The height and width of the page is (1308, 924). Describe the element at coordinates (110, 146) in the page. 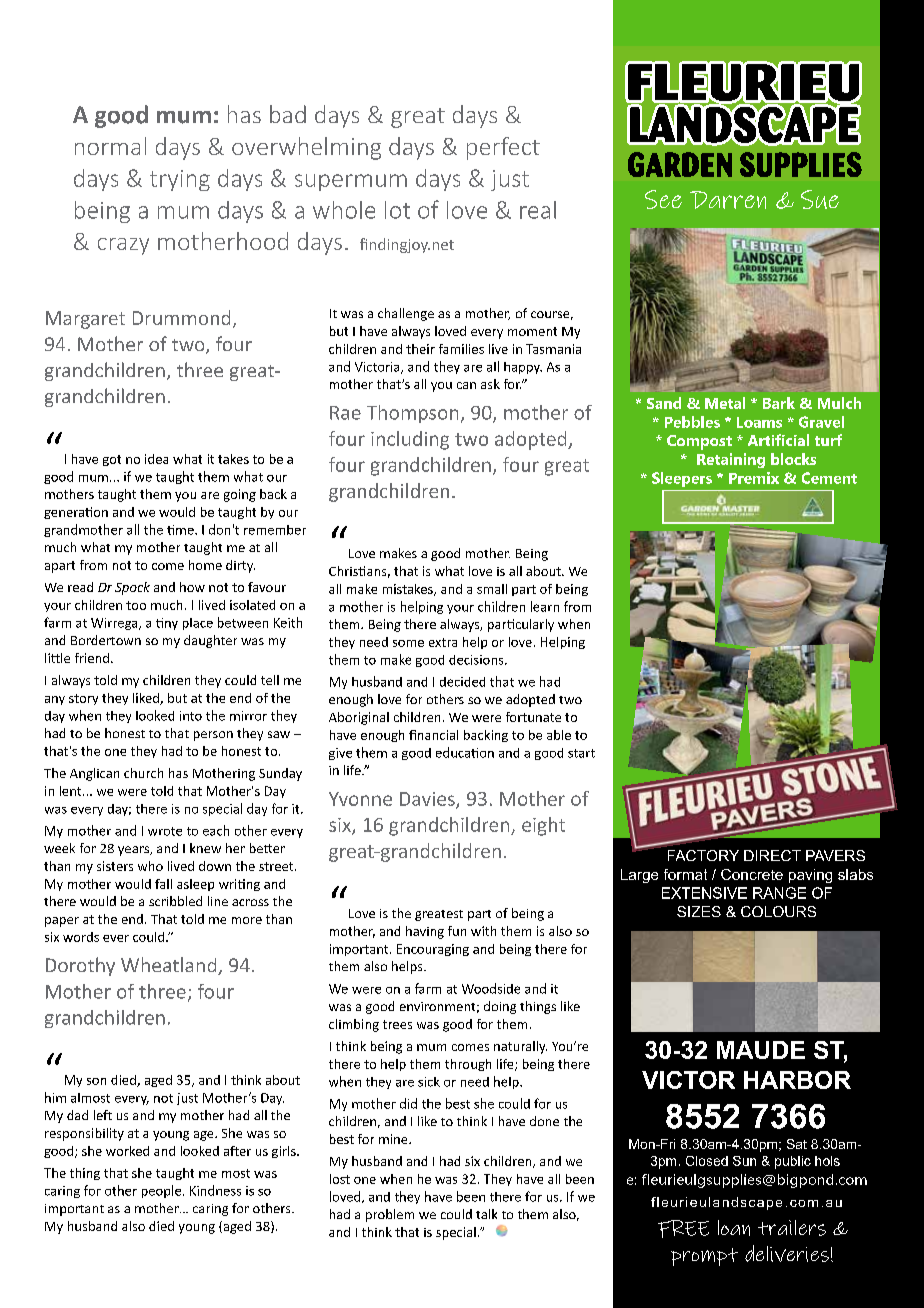

I see `normal` at that location.
